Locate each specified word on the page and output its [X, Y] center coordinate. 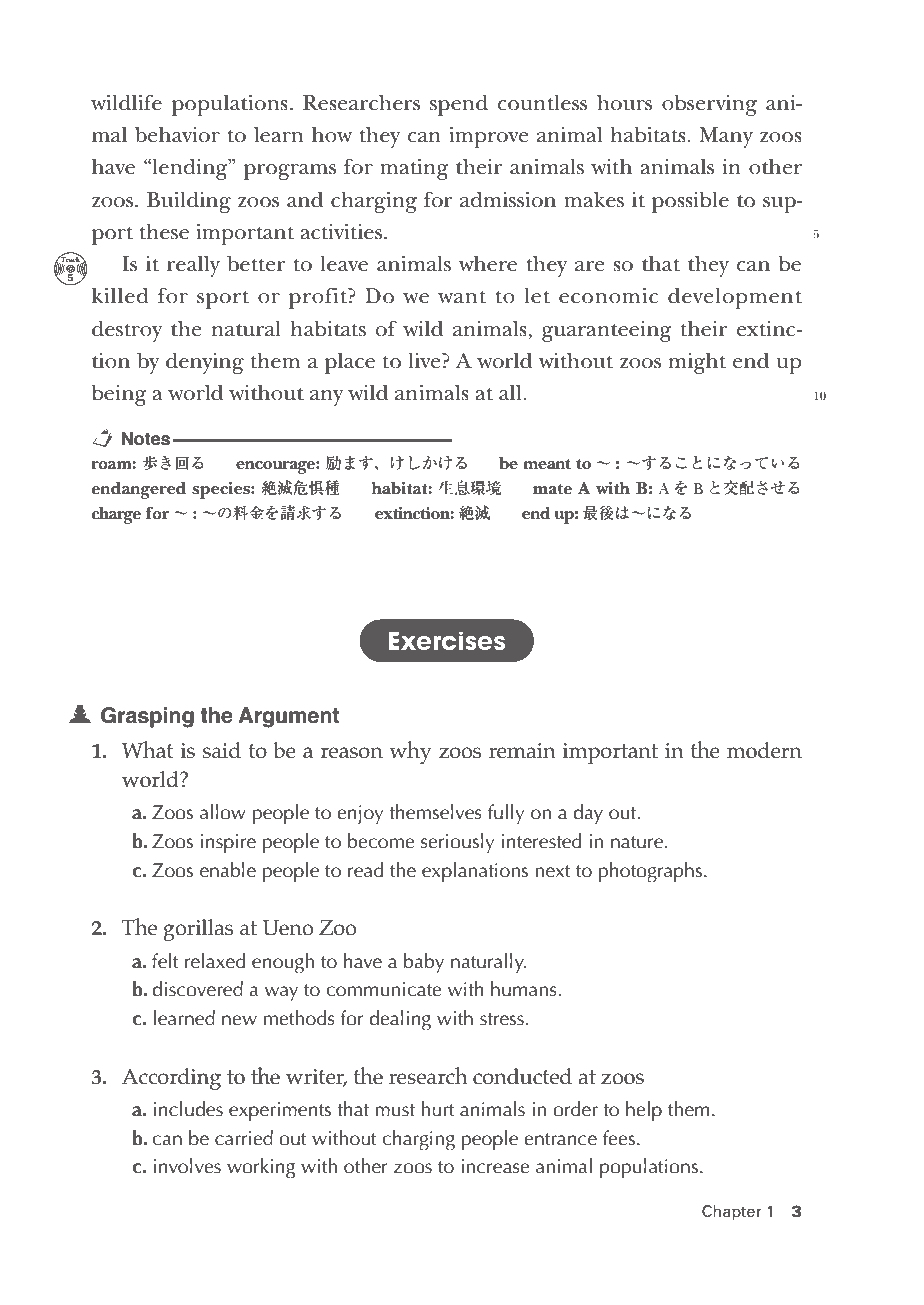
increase [495, 1166]
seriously [457, 843]
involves [187, 1166]
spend [459, 105]
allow [223, 812]
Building [189, 202]
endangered [139, 490]
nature [638, 842]
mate [552, 489]
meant [547, 464]
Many [726, 137]
